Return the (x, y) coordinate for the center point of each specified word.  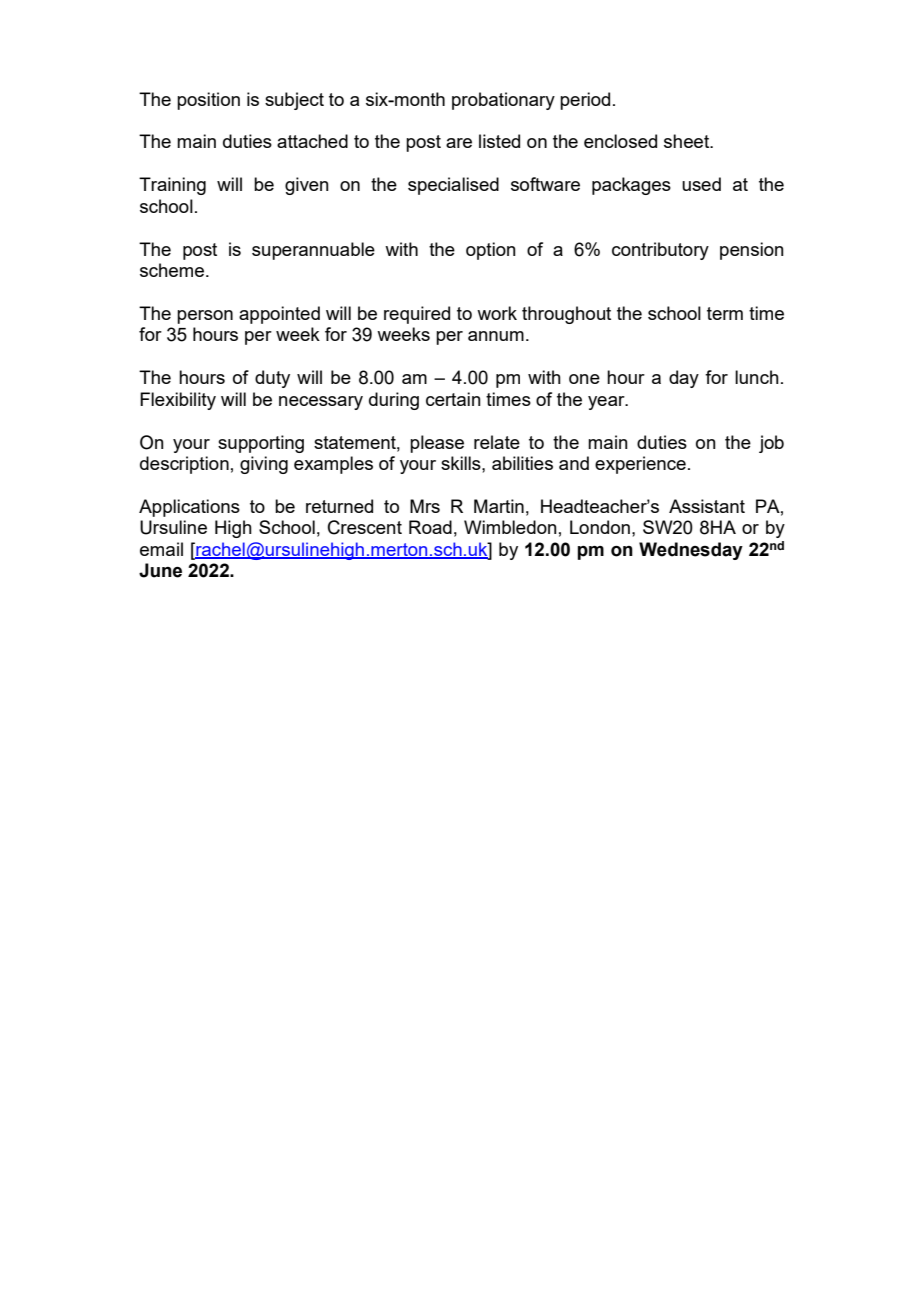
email (161, 549)
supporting (261, 444)
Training (172, 186)
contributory (660, 251)
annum (496, 336)
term (725, 313)
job (771, 444)
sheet (688, 141)
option (491, 251)
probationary (503, 101)
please (437, 444)
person (205, 317)
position (208, 101)
